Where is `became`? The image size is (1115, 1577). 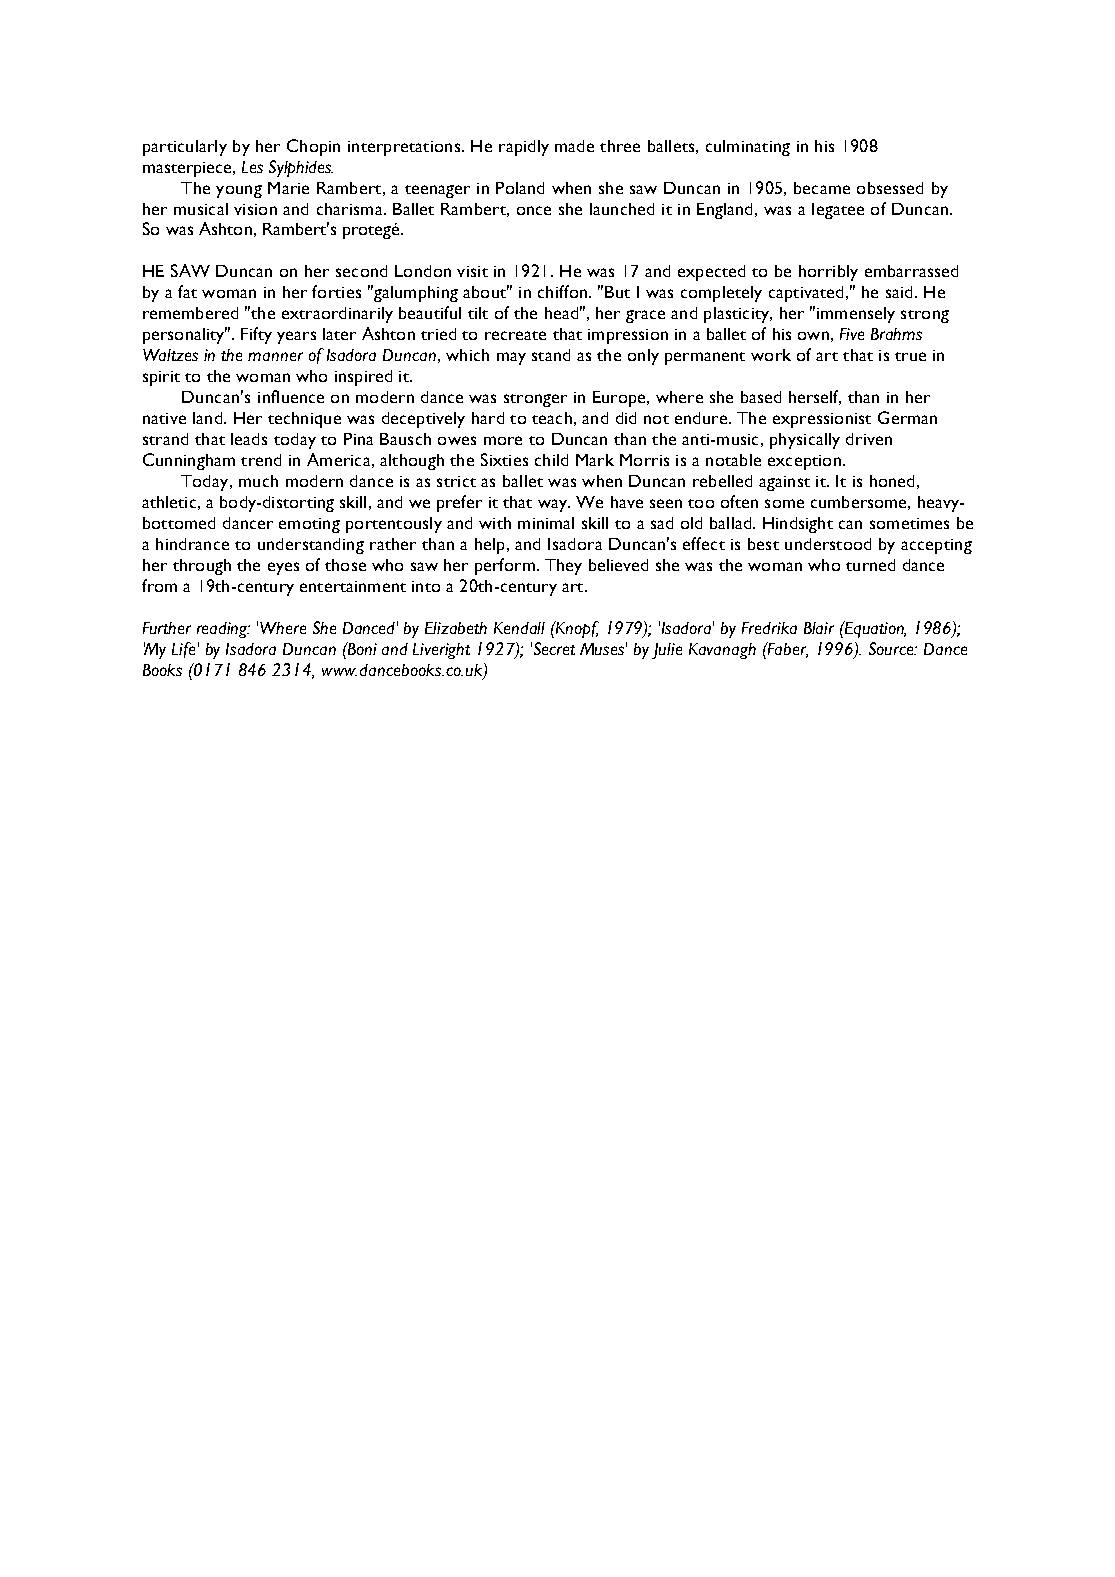
became is located at coordinates (822, 188).
